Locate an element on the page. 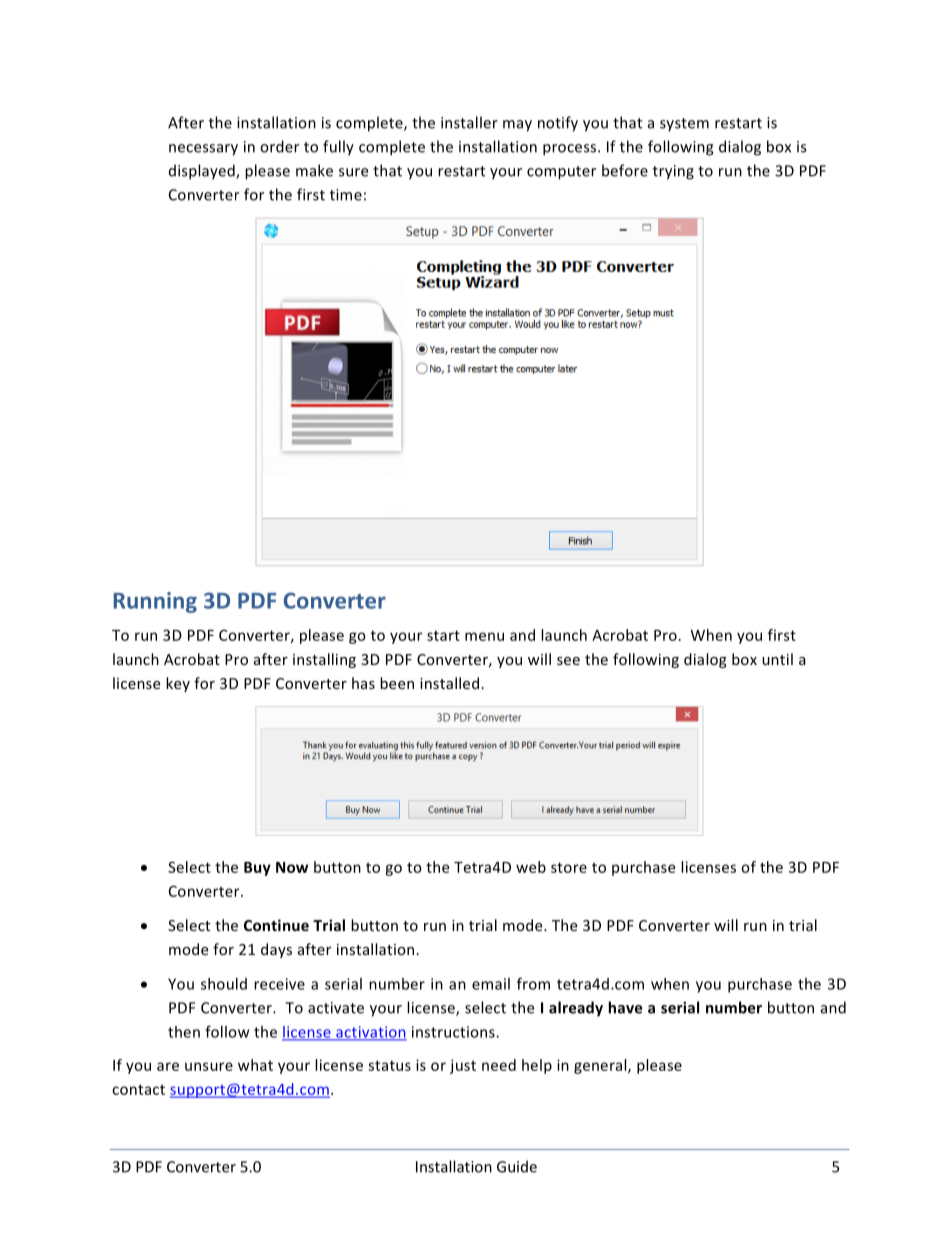 This document has height=1233, width=952. Guide is located at coordinates (517, 1166).
